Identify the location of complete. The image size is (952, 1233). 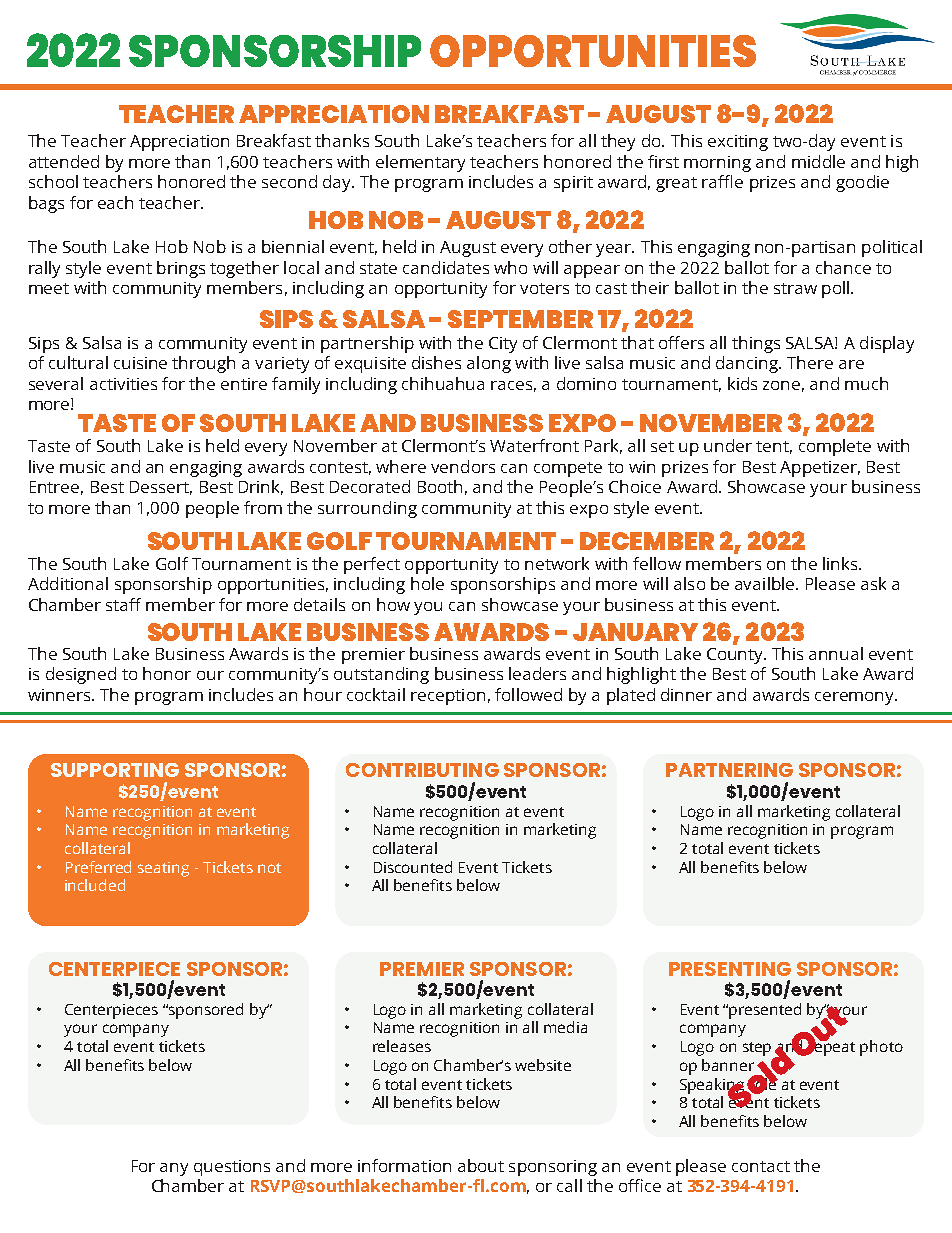
(835, 447).
